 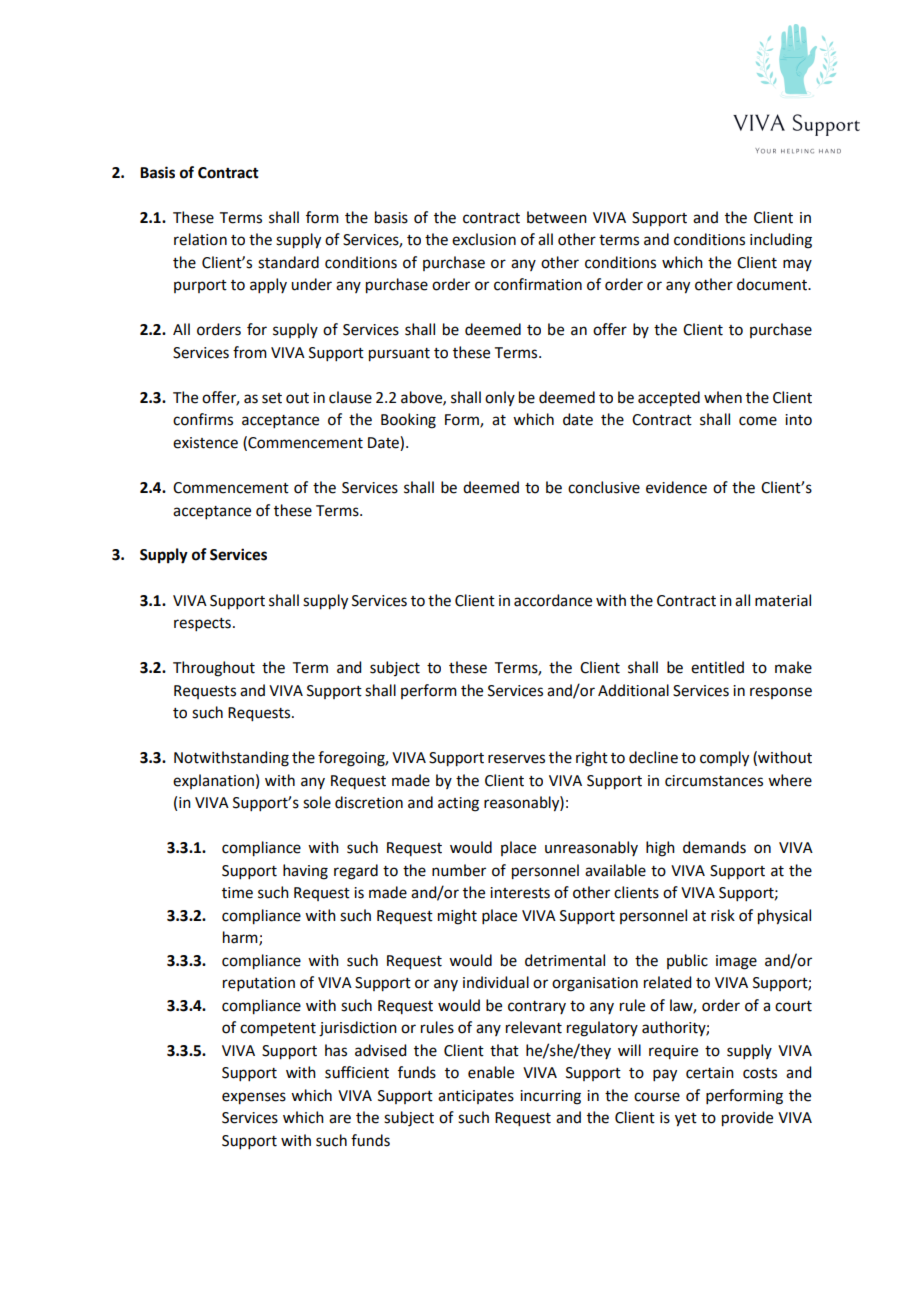 What do you see at coordinates (553, 600) in the page?
I see `accordance` at bounding box center [553, 600].
